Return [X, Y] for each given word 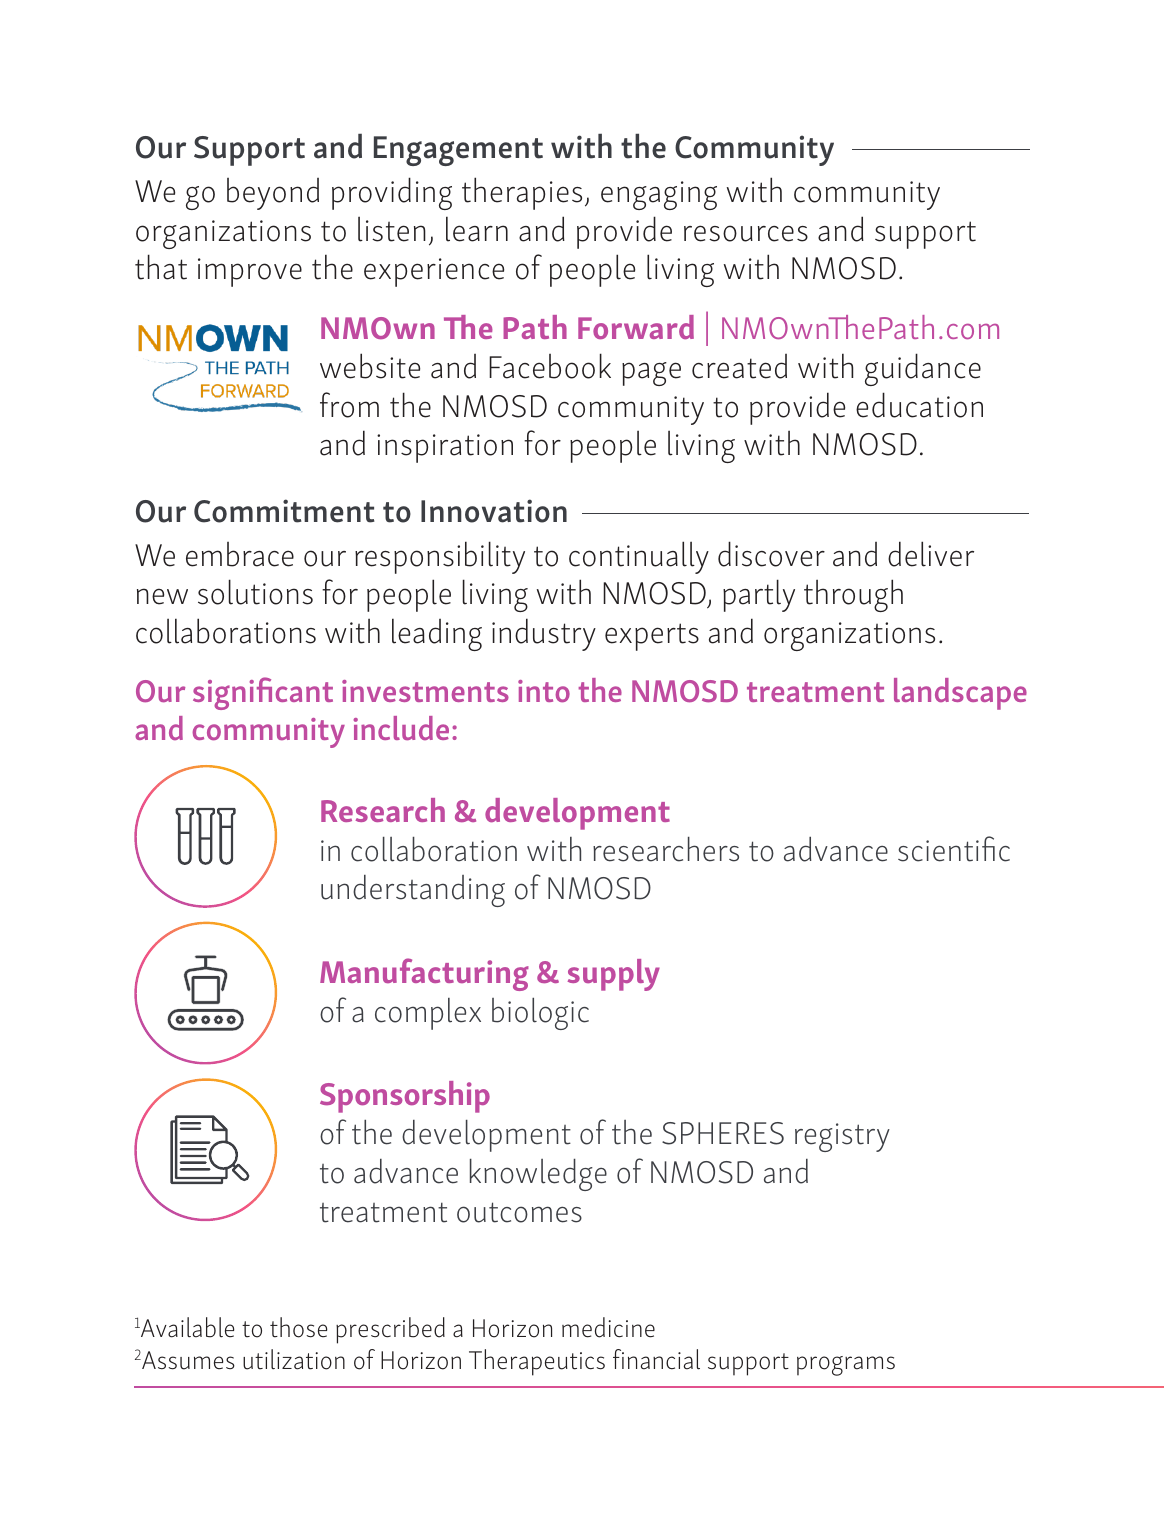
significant [263, 693]
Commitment [284, 511]
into [544, 691]
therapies [522, 193]
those [299, 1327]
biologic [540, 1014]
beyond [273, 194]
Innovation [494, 511]
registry [842, 1137]
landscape [960, 694]
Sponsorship [405, 1097]
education [919, 405]
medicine [608, 1327]
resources [746, 233]
